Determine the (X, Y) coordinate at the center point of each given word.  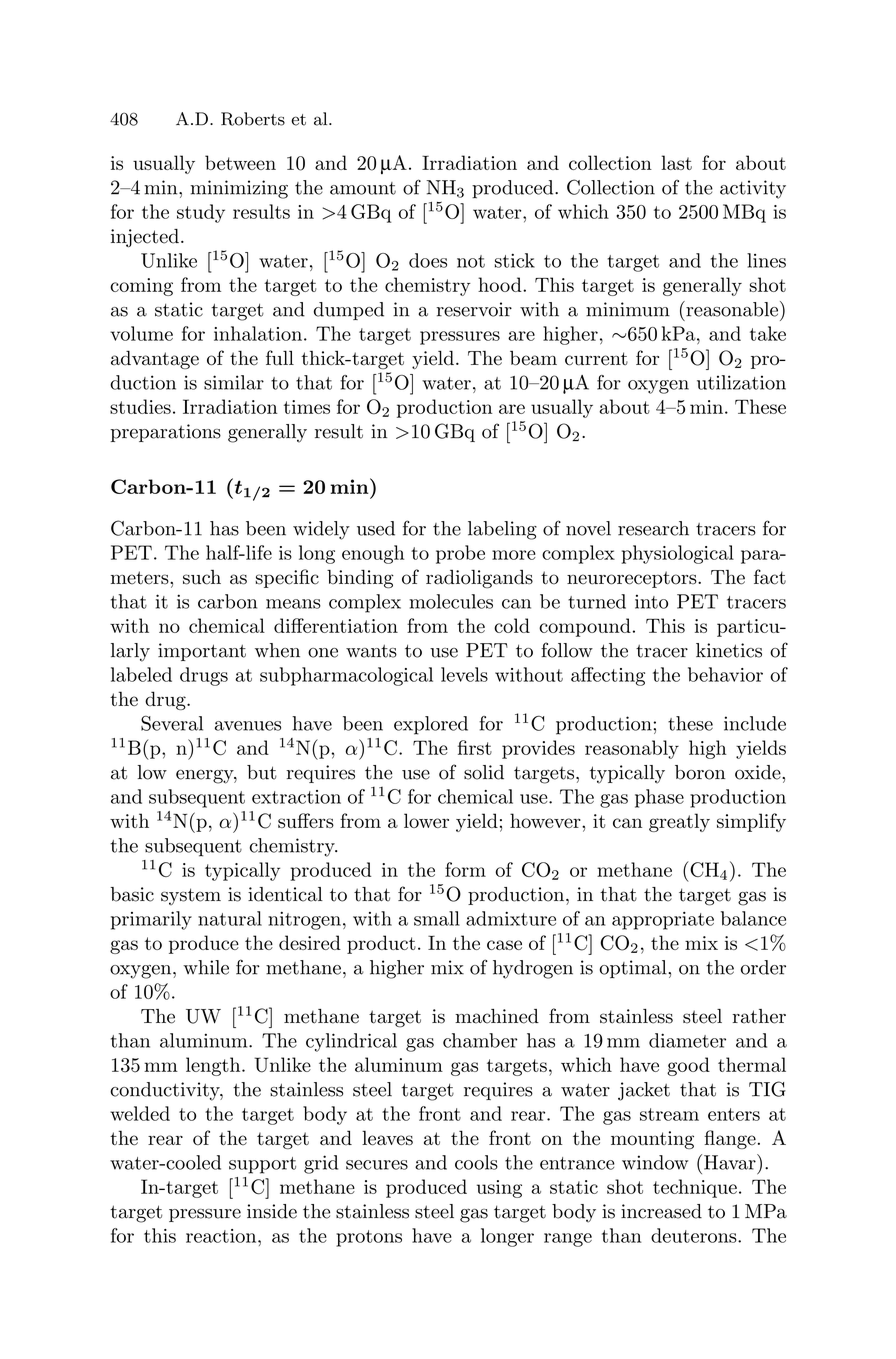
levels (464, 674)
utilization (741, 382)
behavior (725, 674)
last (676, 162)
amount (363, 188)
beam (533, 358)
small (437, 918)
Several (172, 723)
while (206, 967)
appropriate (663, 921)
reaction (222, 1236)
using (499, 1189)
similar (234, 382)
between (240, 162)
